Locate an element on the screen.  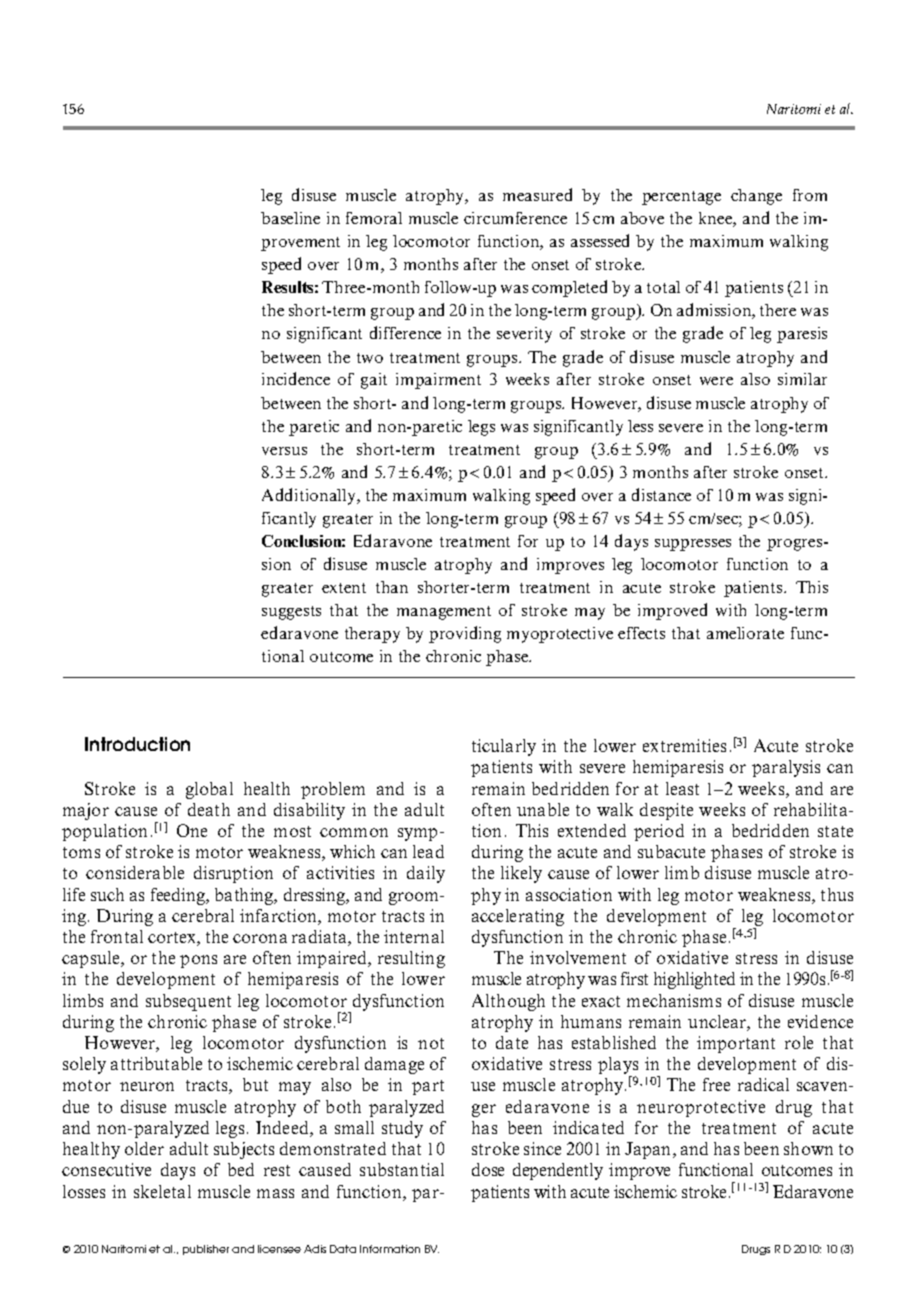
providing is located at coordinates (465, 634).
